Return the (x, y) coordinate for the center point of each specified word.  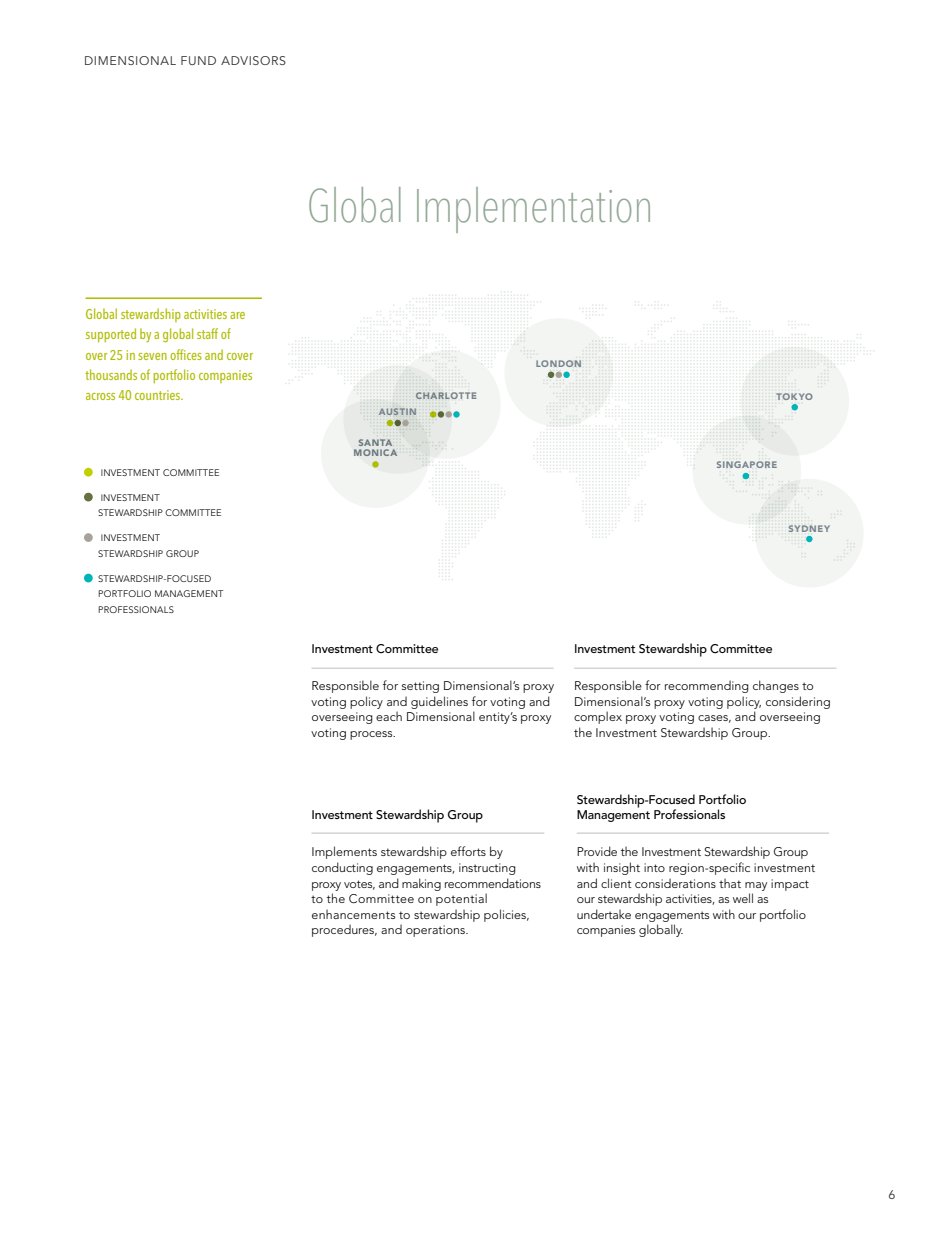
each (389, 716)
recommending (707, 686)
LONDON (558, 363)
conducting (342, 868)
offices (186, 354)
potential (461, 899)
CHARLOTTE (446, 395)
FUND (198, 60)
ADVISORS (253, 60)
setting (420, 687)
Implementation (533, 210)
